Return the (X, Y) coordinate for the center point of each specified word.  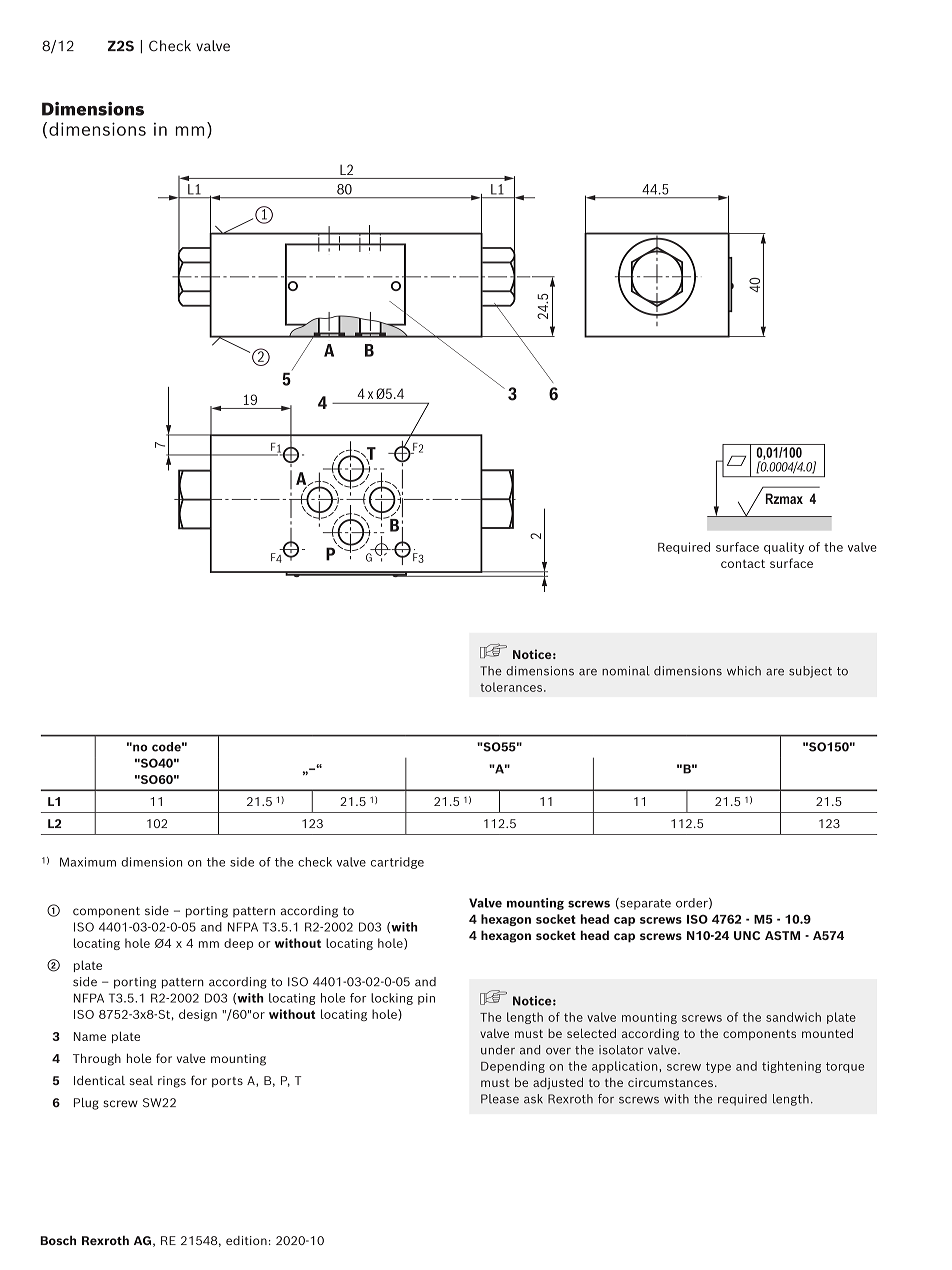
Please (500, 1099)
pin (426, 999)
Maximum (88, 862)
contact (743, 563)
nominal (626, 671)
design (198, 1015)
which (744, 671)
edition (246, 1240)
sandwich (793, 1017)
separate (644, 904)
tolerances (512, 687)
